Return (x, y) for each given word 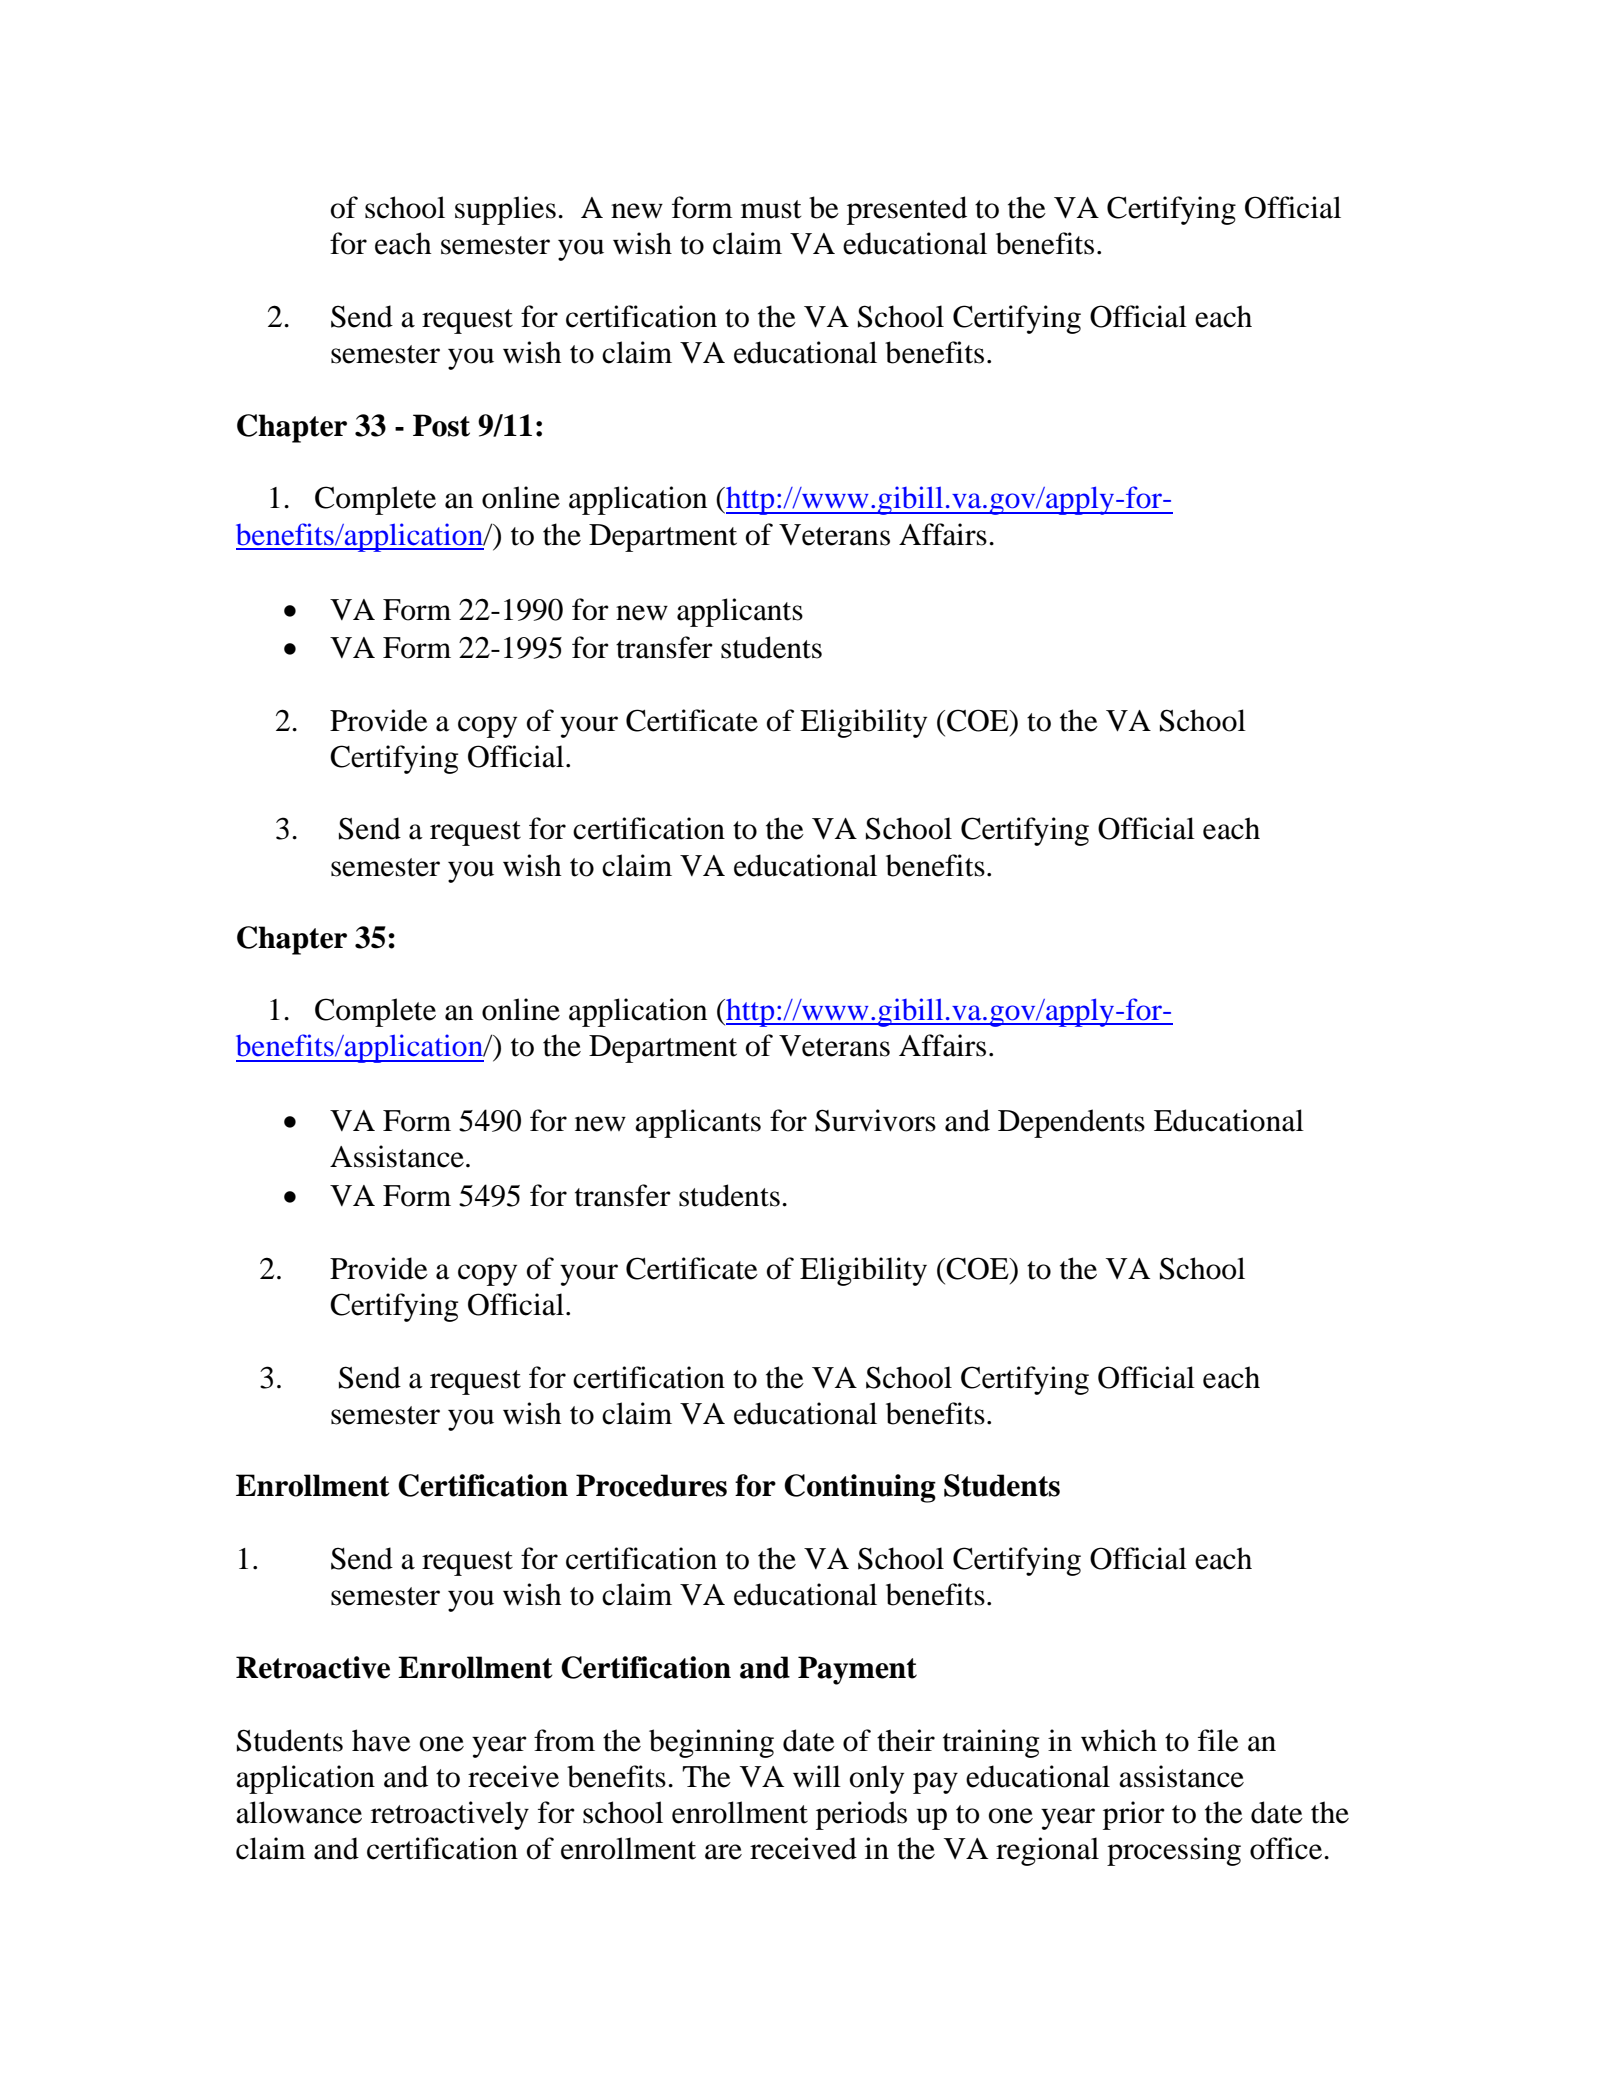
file (1218, 1740)
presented (907, 210)
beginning (711, 1743)
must (771, 209)
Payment (857, 1670)
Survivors (875, 1120)
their (906, 1740)
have (381, 1740)
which (1119, 1740)
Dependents (1071, 1123)
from (564, 1740)
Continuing (860, 1488)
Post (441, 425)
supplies (505, 210)
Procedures (651, 1485)
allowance (299, 1812)
